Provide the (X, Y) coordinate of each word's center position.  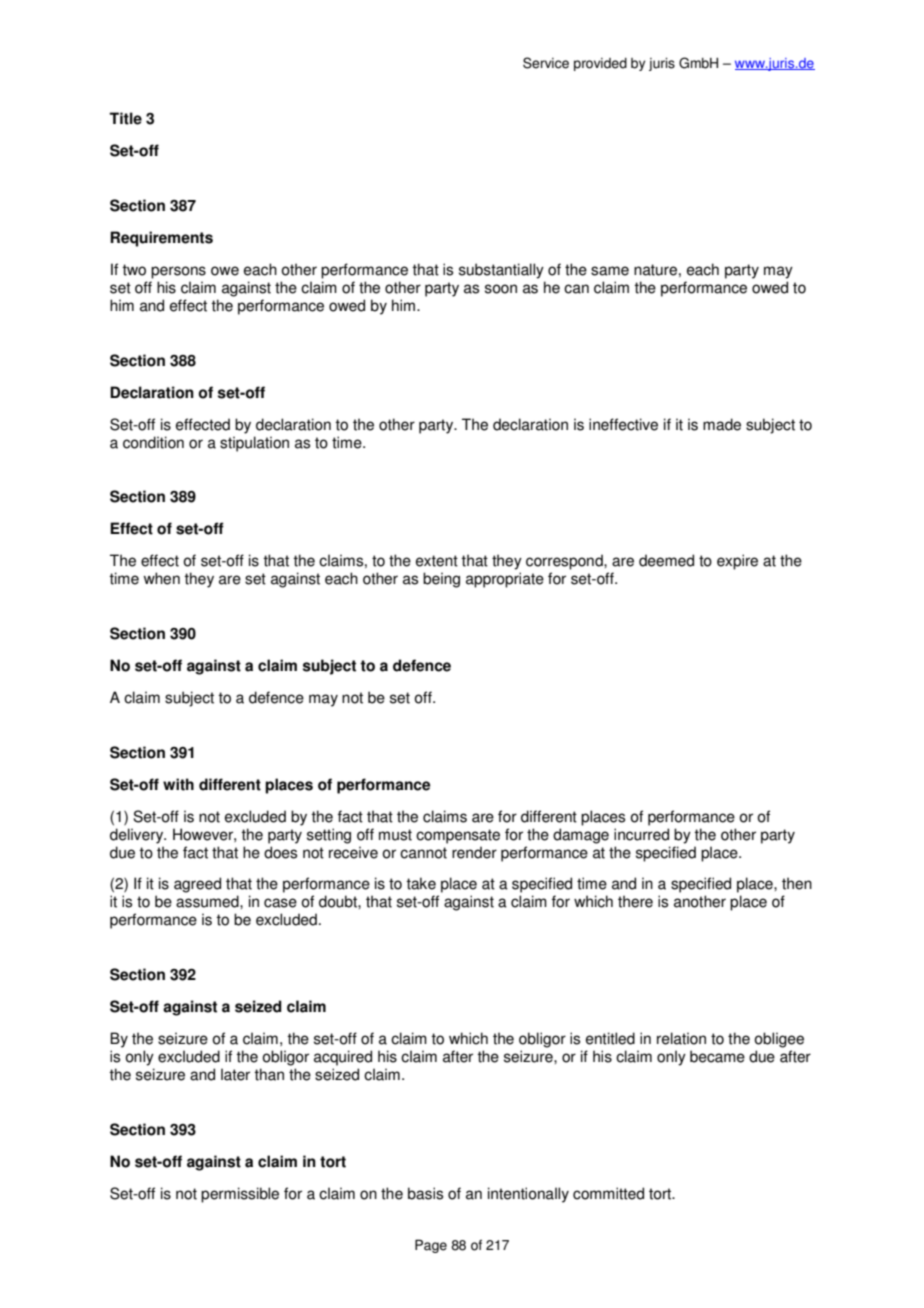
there (635, 901)
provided (600, 64)
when (161, 578)
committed (608, 1193)
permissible (240, 1195)
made (722, 424)
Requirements (161, 239)
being (441, 580)
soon (501, 289)
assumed (208, 901)
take (421, 883)
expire (737, 562)
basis (425, 1193)
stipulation (254, 444)
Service (546, 63)
